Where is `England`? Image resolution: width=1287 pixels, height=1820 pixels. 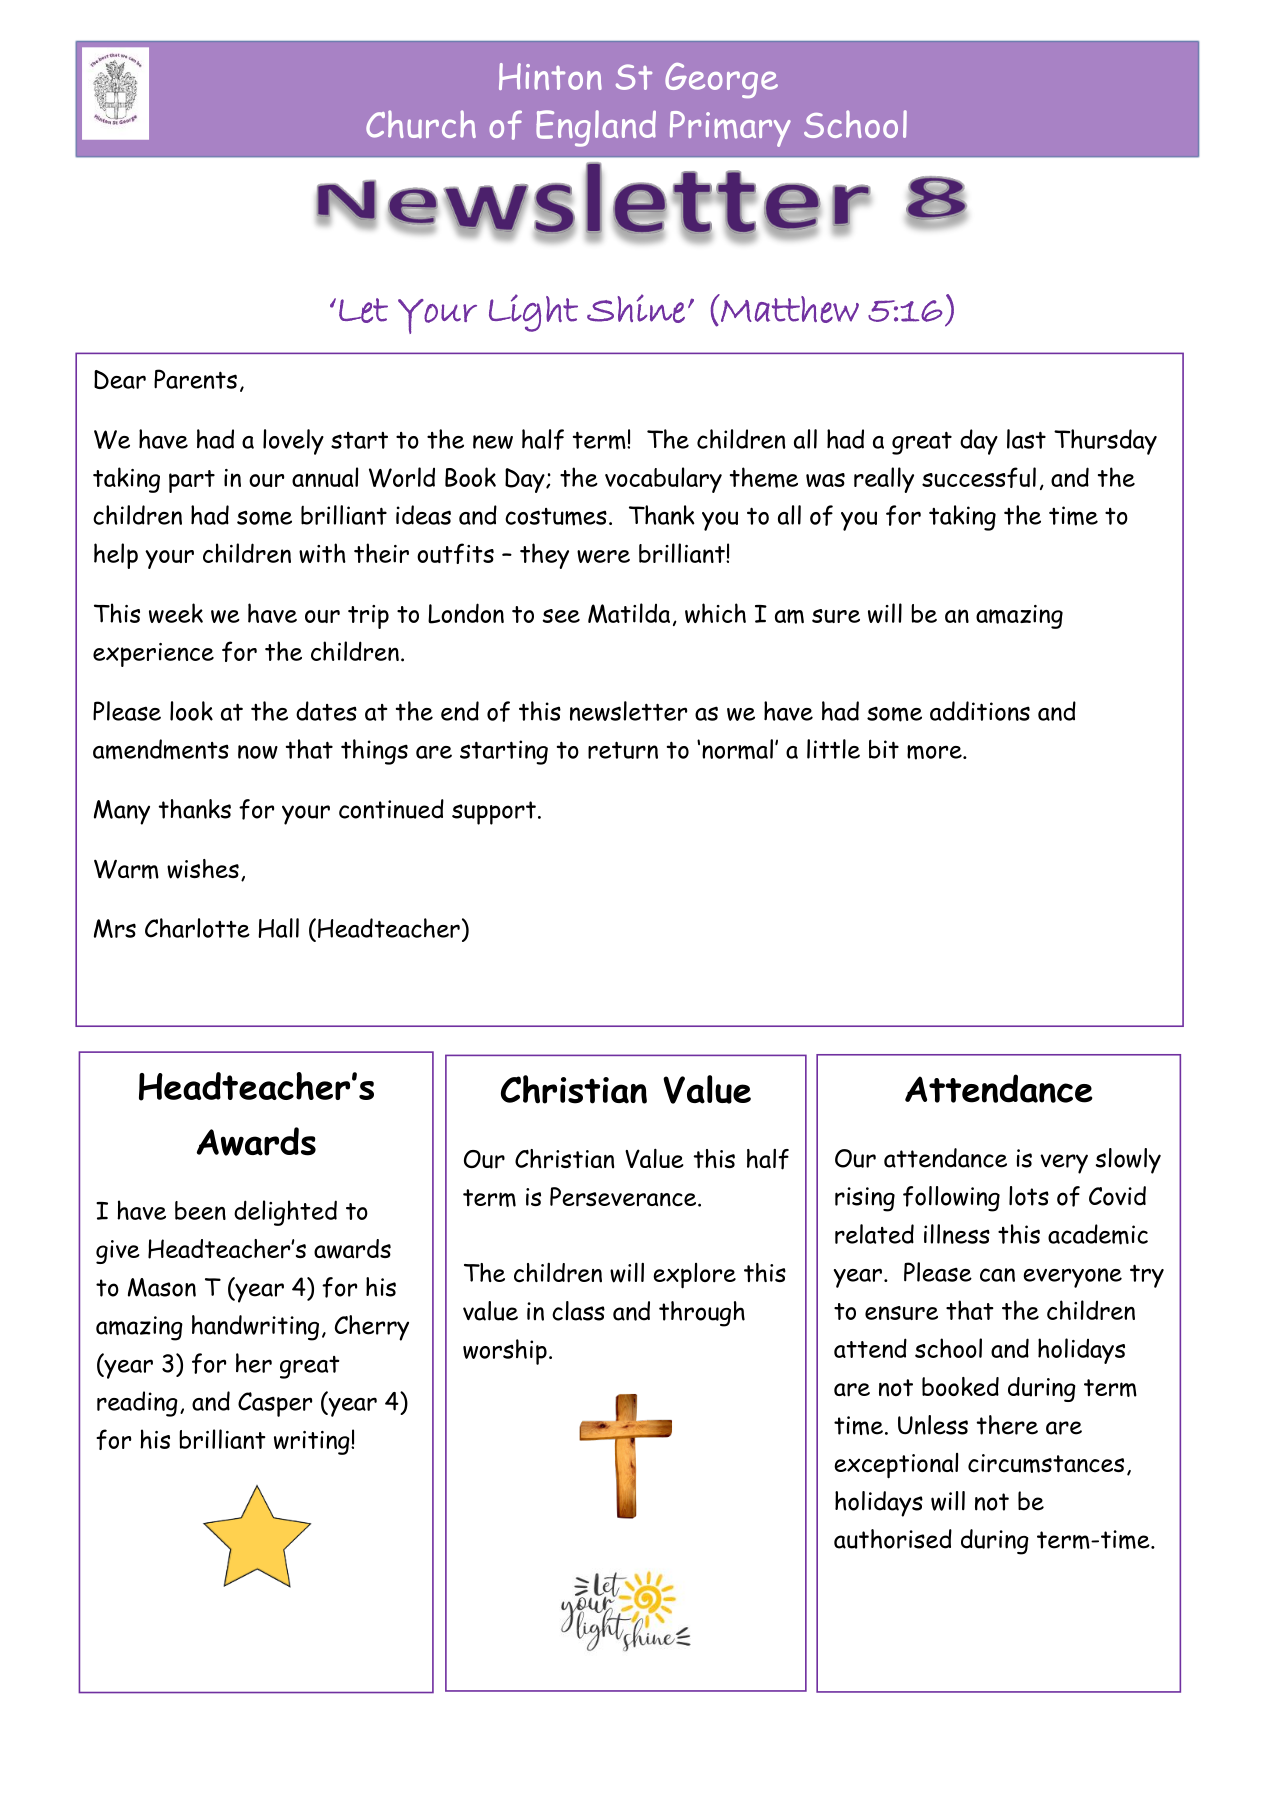
England is located at coordinates (596, 128).
